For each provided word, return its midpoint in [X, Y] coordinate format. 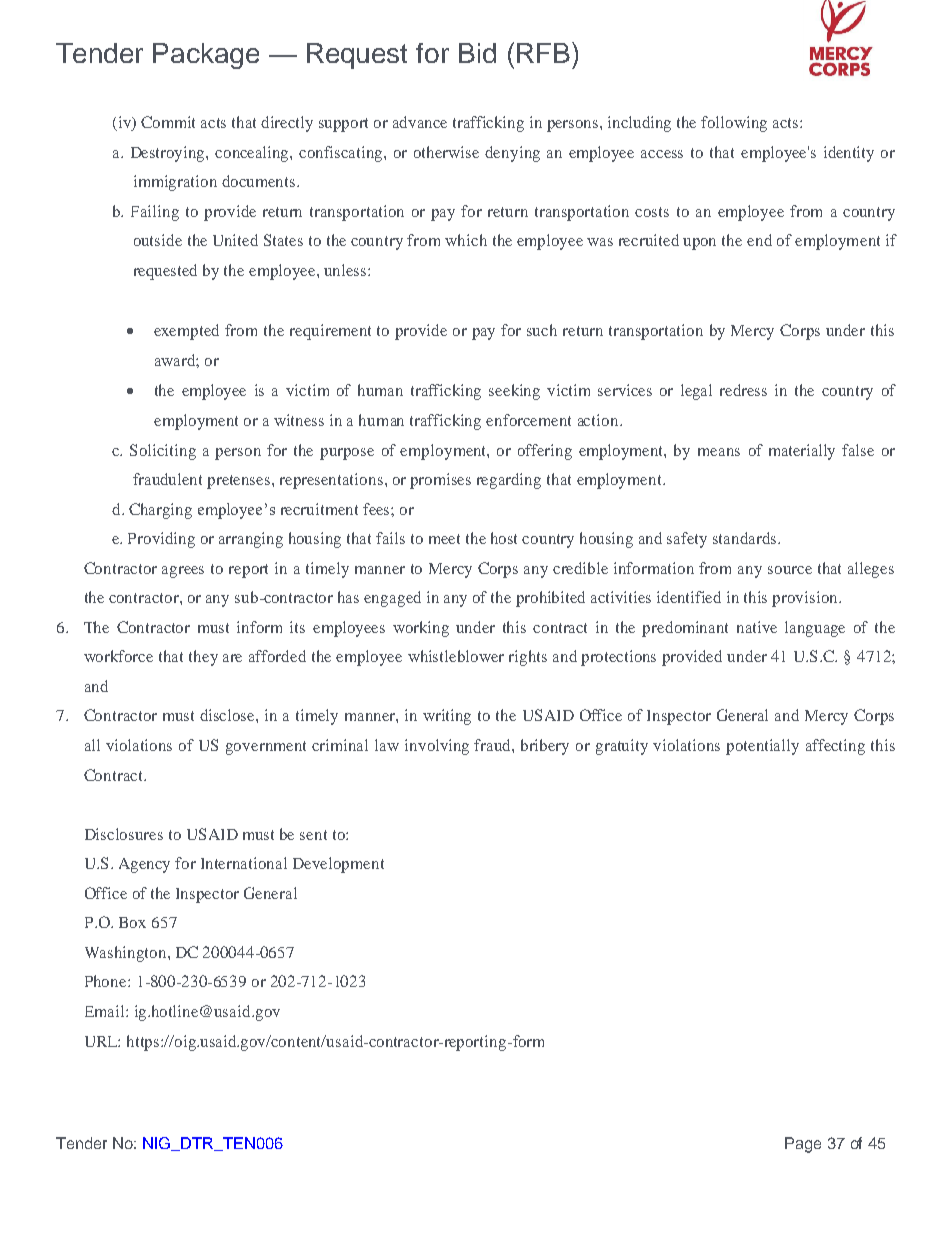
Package [206, 56]
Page [803, 1145]
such [542, 330]
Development [338, 865]
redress [743, 390]
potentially [762, 747]
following [734, 124]
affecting [835, 747]
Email [106, 1011]
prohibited [550, 599]
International [244, 863]
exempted [186, 332]
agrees [183, 572]
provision [806, 599]
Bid [477, 53]
